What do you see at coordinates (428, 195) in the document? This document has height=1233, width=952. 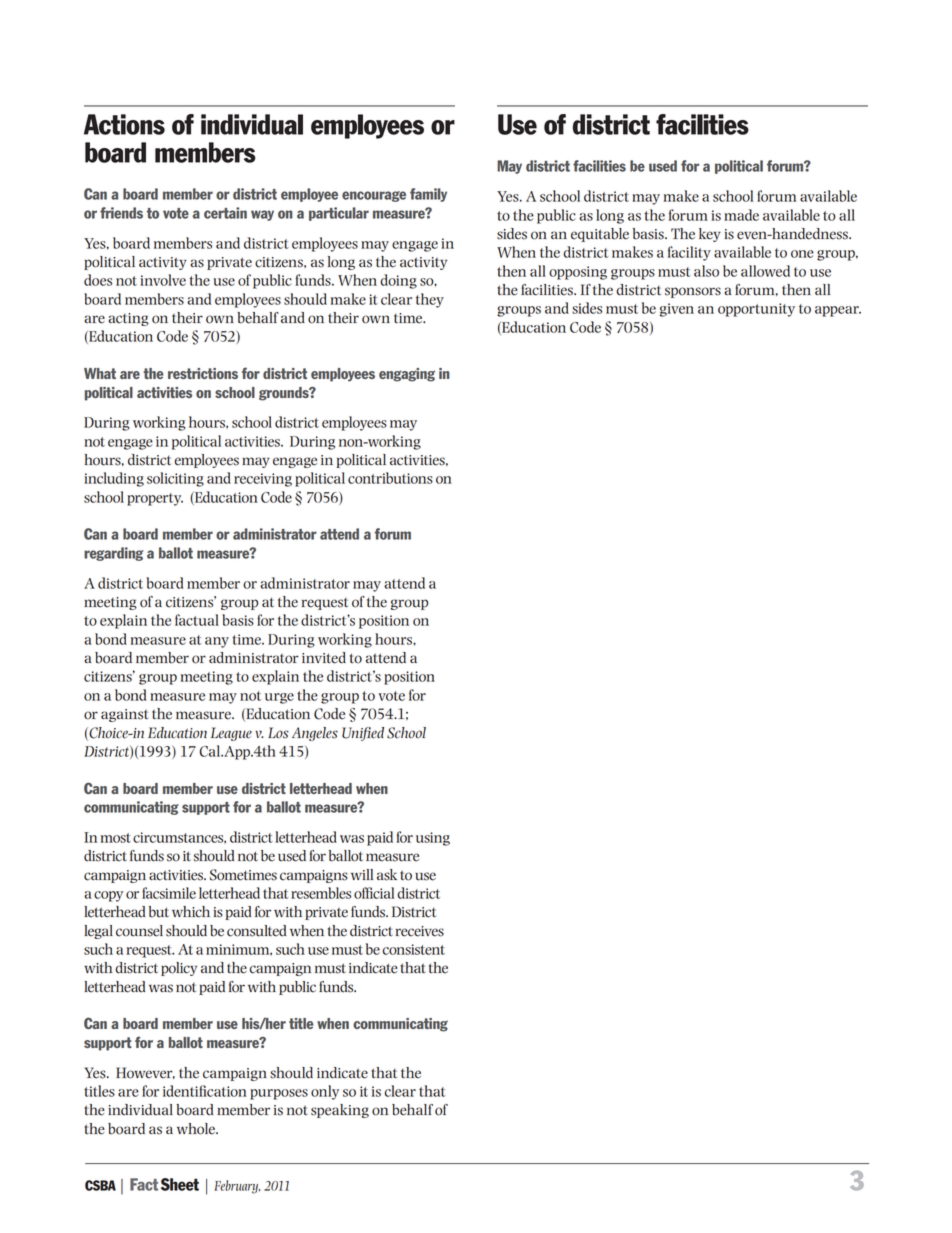 I see `family` at bounding box center [428, 195].
